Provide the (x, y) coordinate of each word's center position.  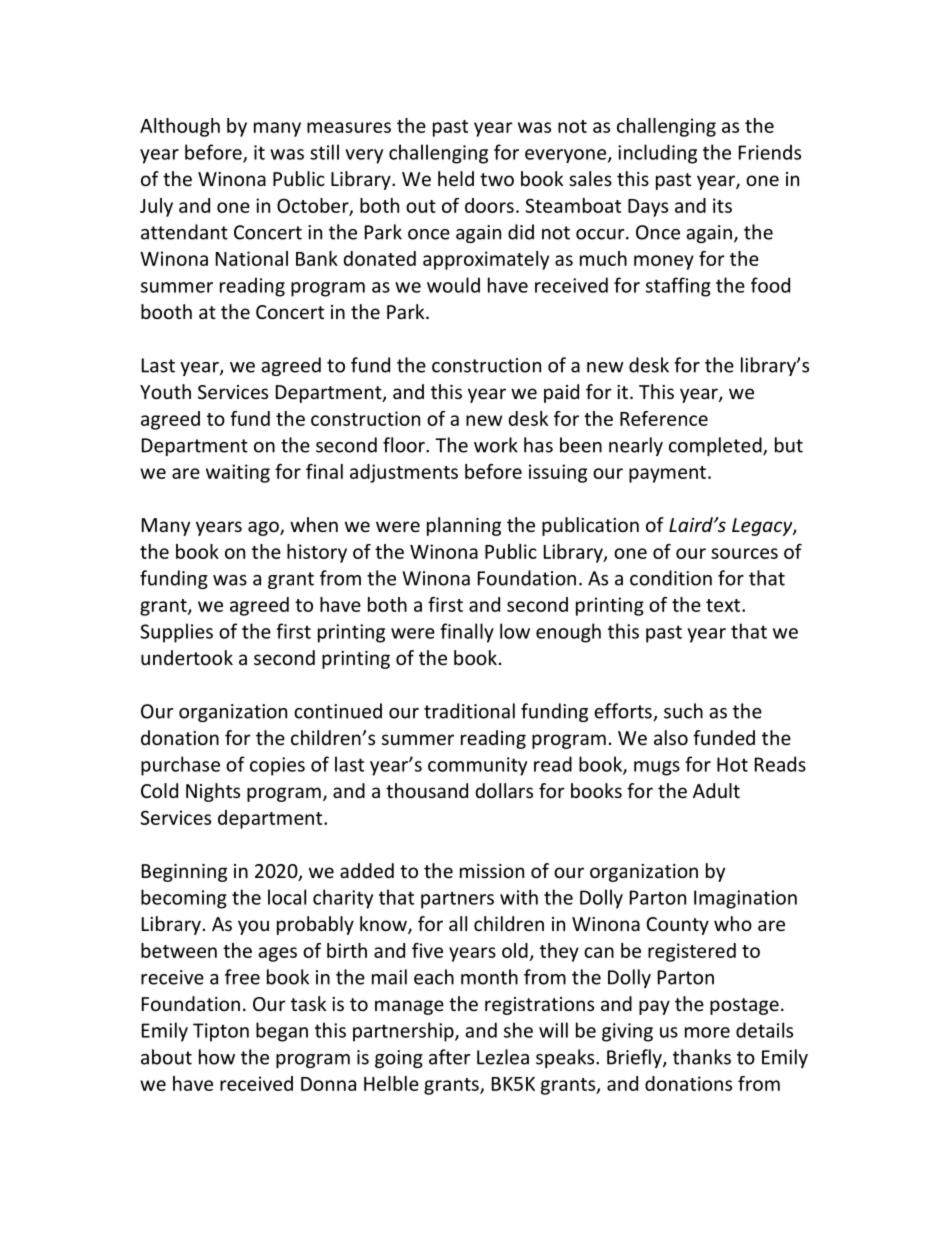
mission (492, 871)
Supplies (176, 633)
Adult (716, 790)
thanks (702, 1057)
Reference (664, 418)
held (456, 178)
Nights (213, 792)
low (515, 631)
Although (180, 127)
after (449, 1057)
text (724, 605)
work (496, 445)
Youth (165, 391)
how (217, 1057)
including (657, 154)
